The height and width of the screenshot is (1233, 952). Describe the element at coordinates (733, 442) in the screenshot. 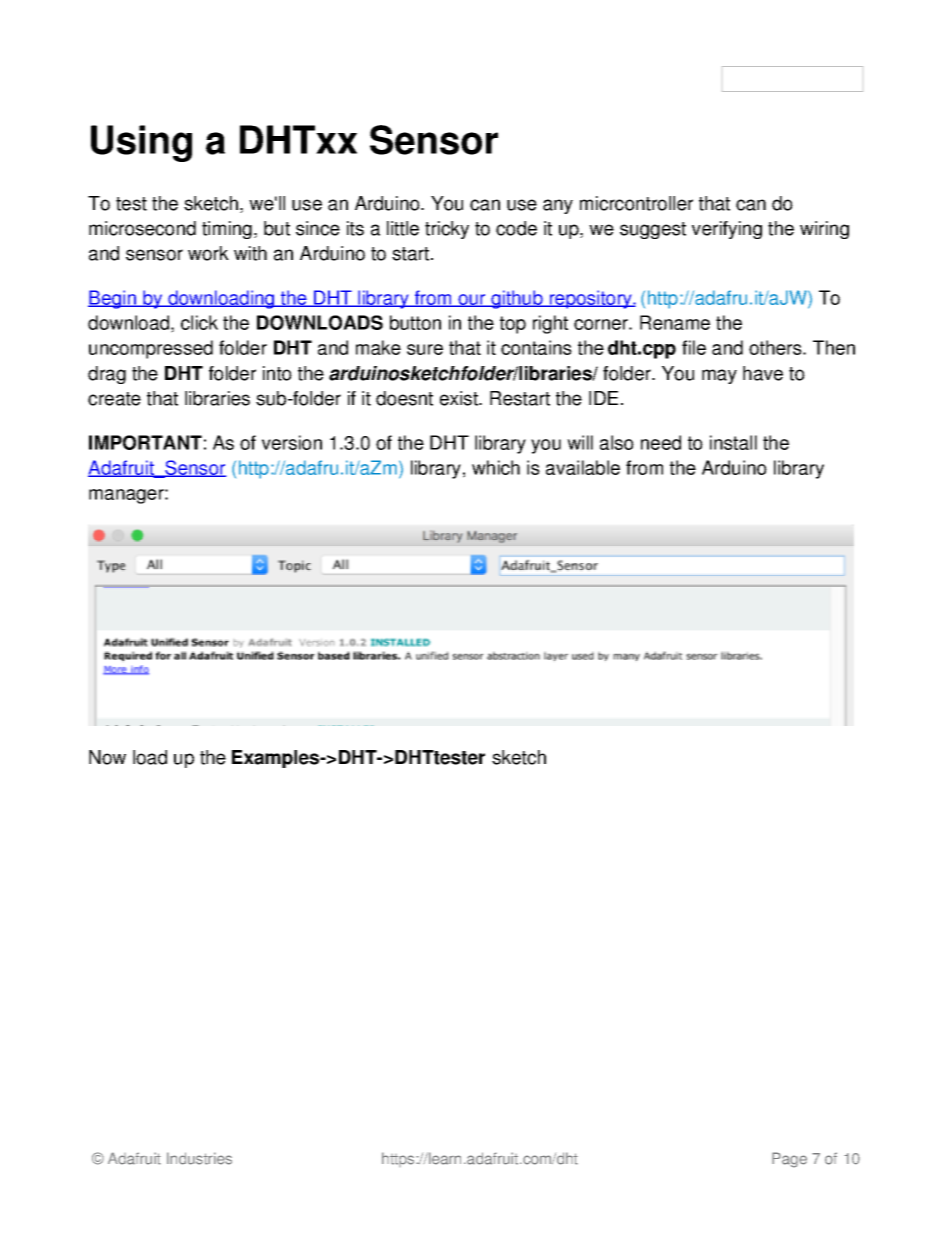

I see `install` at that location.
